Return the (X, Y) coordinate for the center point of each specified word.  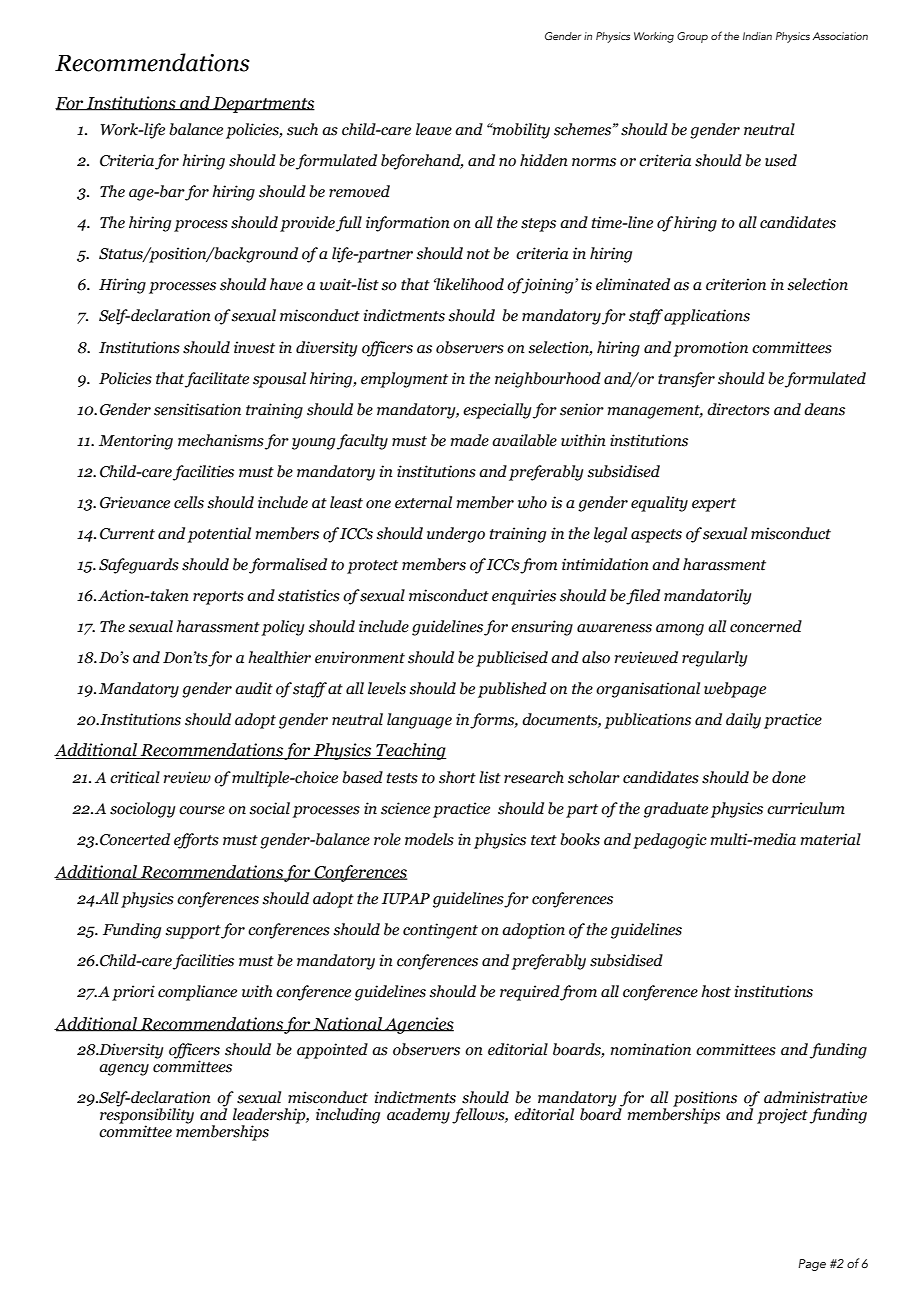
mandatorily (708, 597)
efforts (196, 841)
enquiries (524, 597)
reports (218, 598)
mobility (520, 131)
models (429, 839)
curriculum (806, 808)
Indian (757, 36)
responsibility (147, 1116)
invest (254, 347)
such (302, 129)
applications (707, 317)
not (478, 254)
